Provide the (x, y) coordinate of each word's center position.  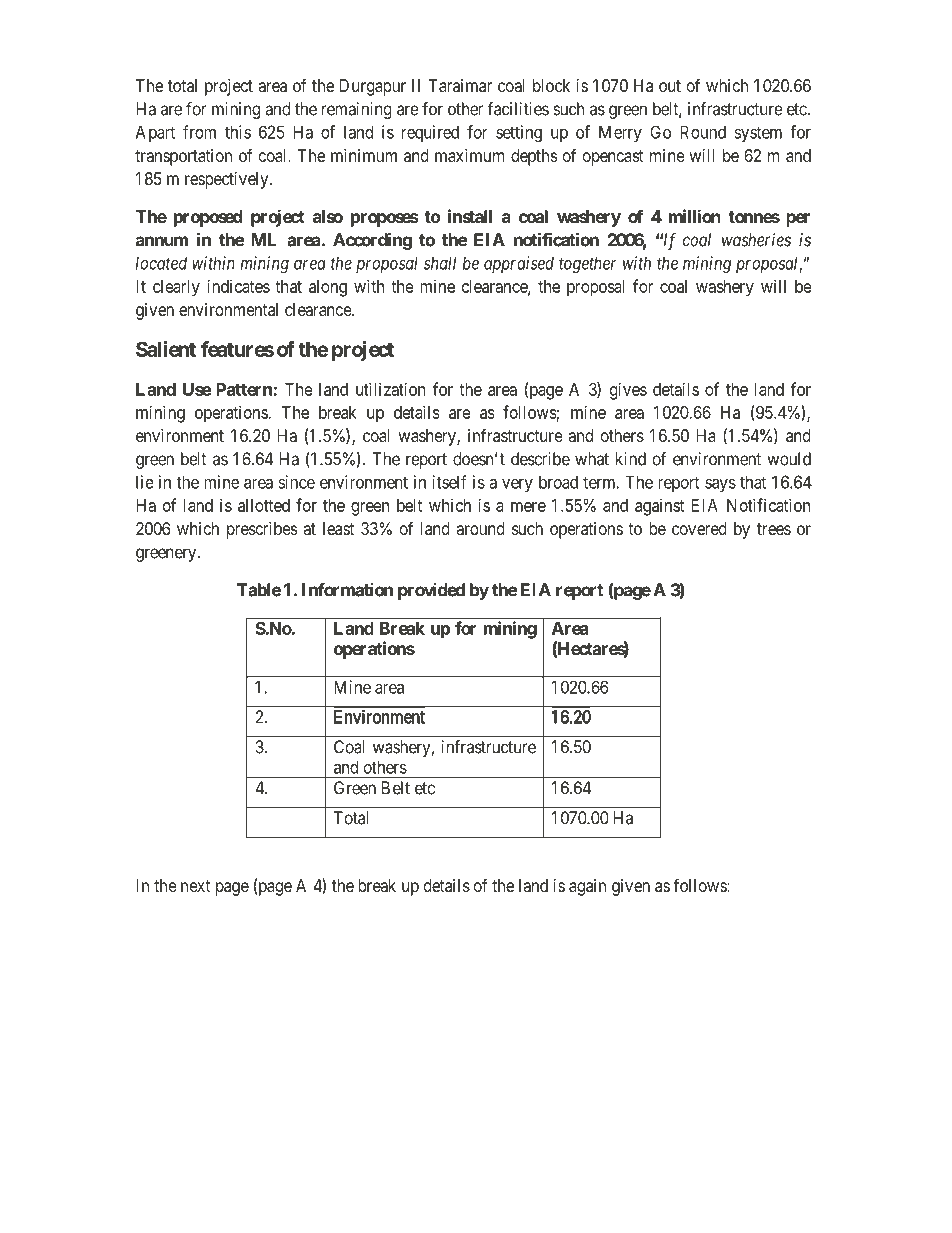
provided (431, 591)
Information (347, 590)
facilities (518, 109)
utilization (391, 389)
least (338, 528)
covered (699, 528)
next (195, 886)
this (238, 132)
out (670, 86)
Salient (166, 349)
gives (628, 391)
